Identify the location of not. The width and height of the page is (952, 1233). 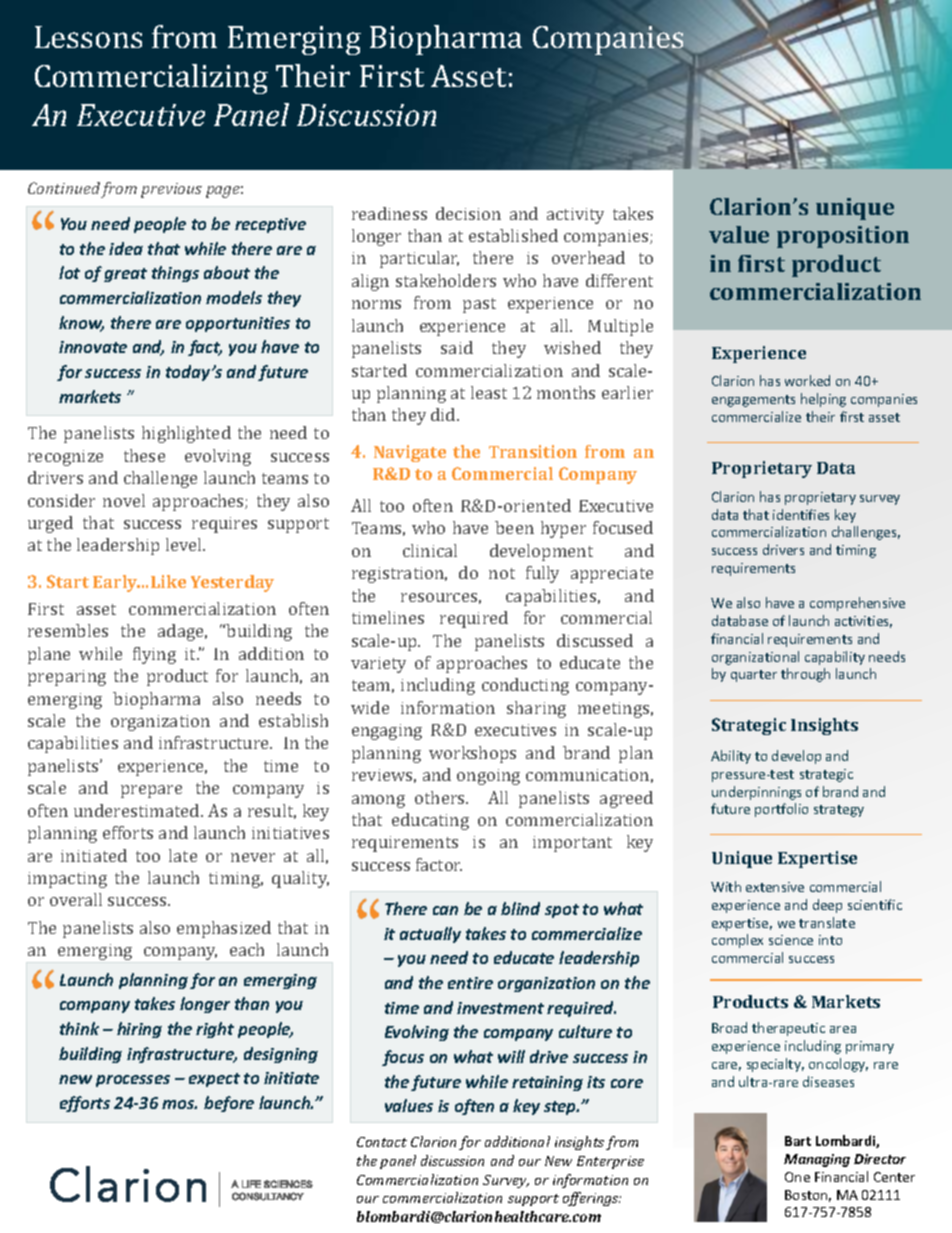
(502, 573).
